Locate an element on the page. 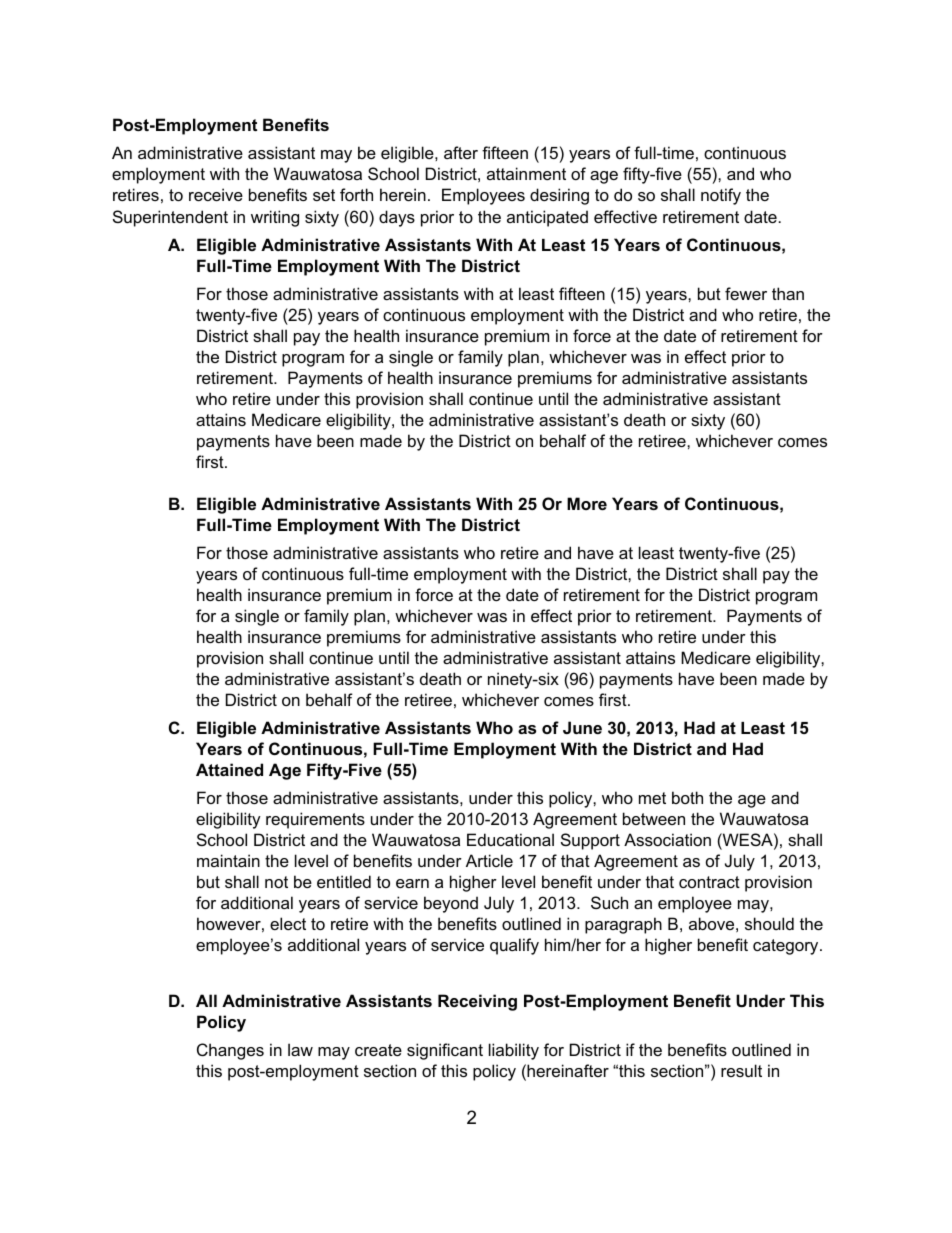 The height and width of the image is (1233, 952). significant is located at coordinates (445, 1051).
